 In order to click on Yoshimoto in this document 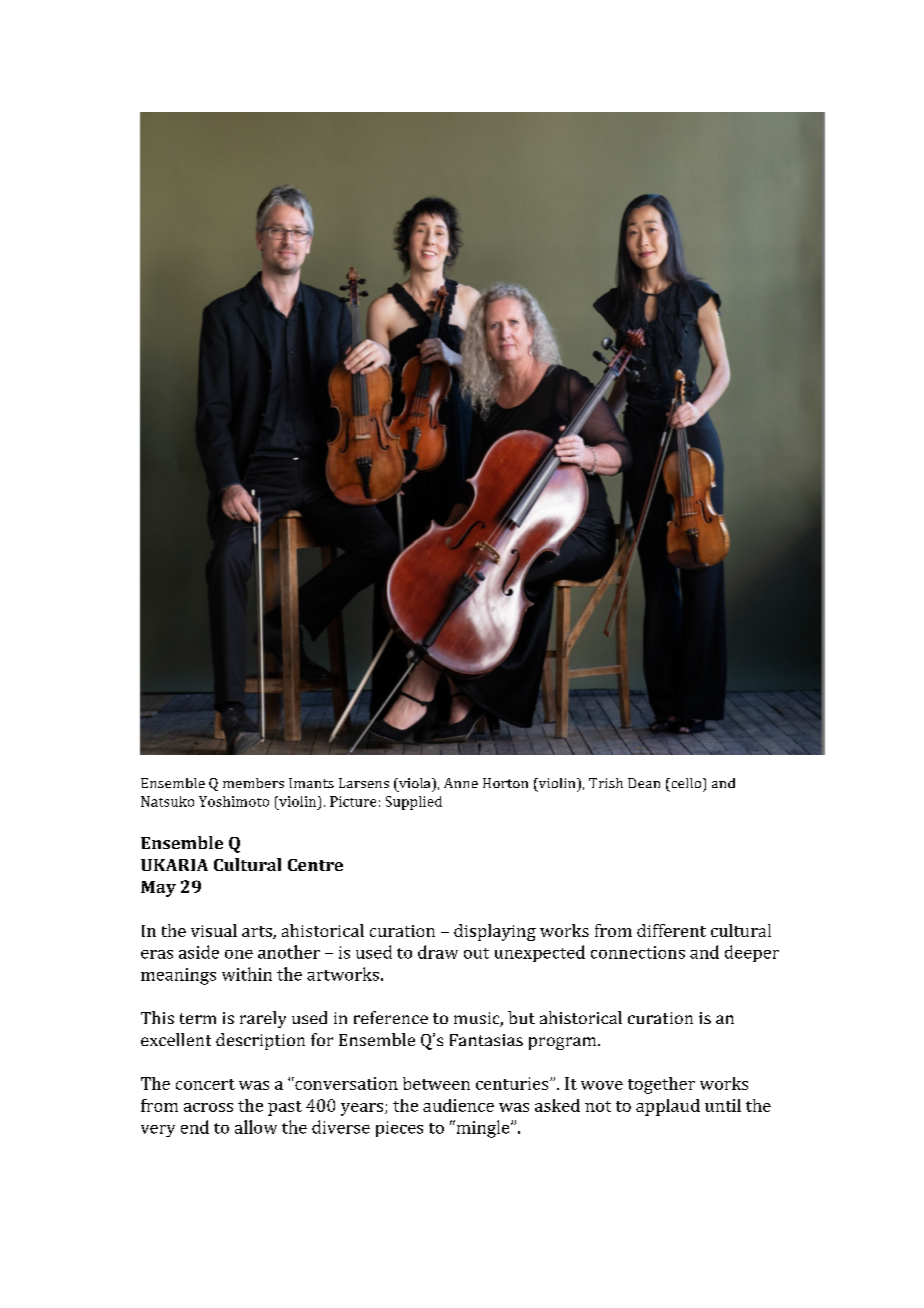, I will do `click(234, 801)`.
